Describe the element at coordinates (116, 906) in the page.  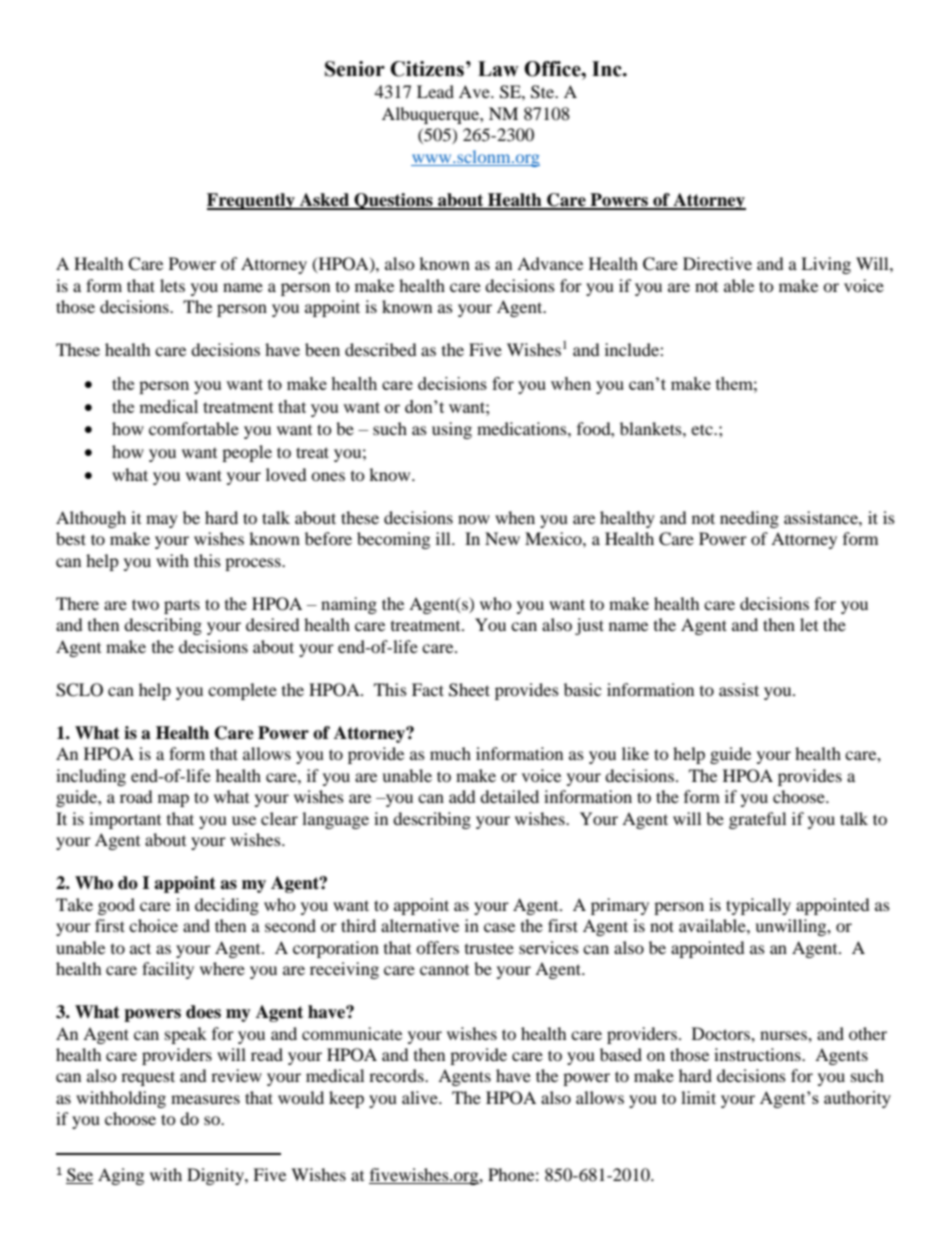
I see `good` at that location.
